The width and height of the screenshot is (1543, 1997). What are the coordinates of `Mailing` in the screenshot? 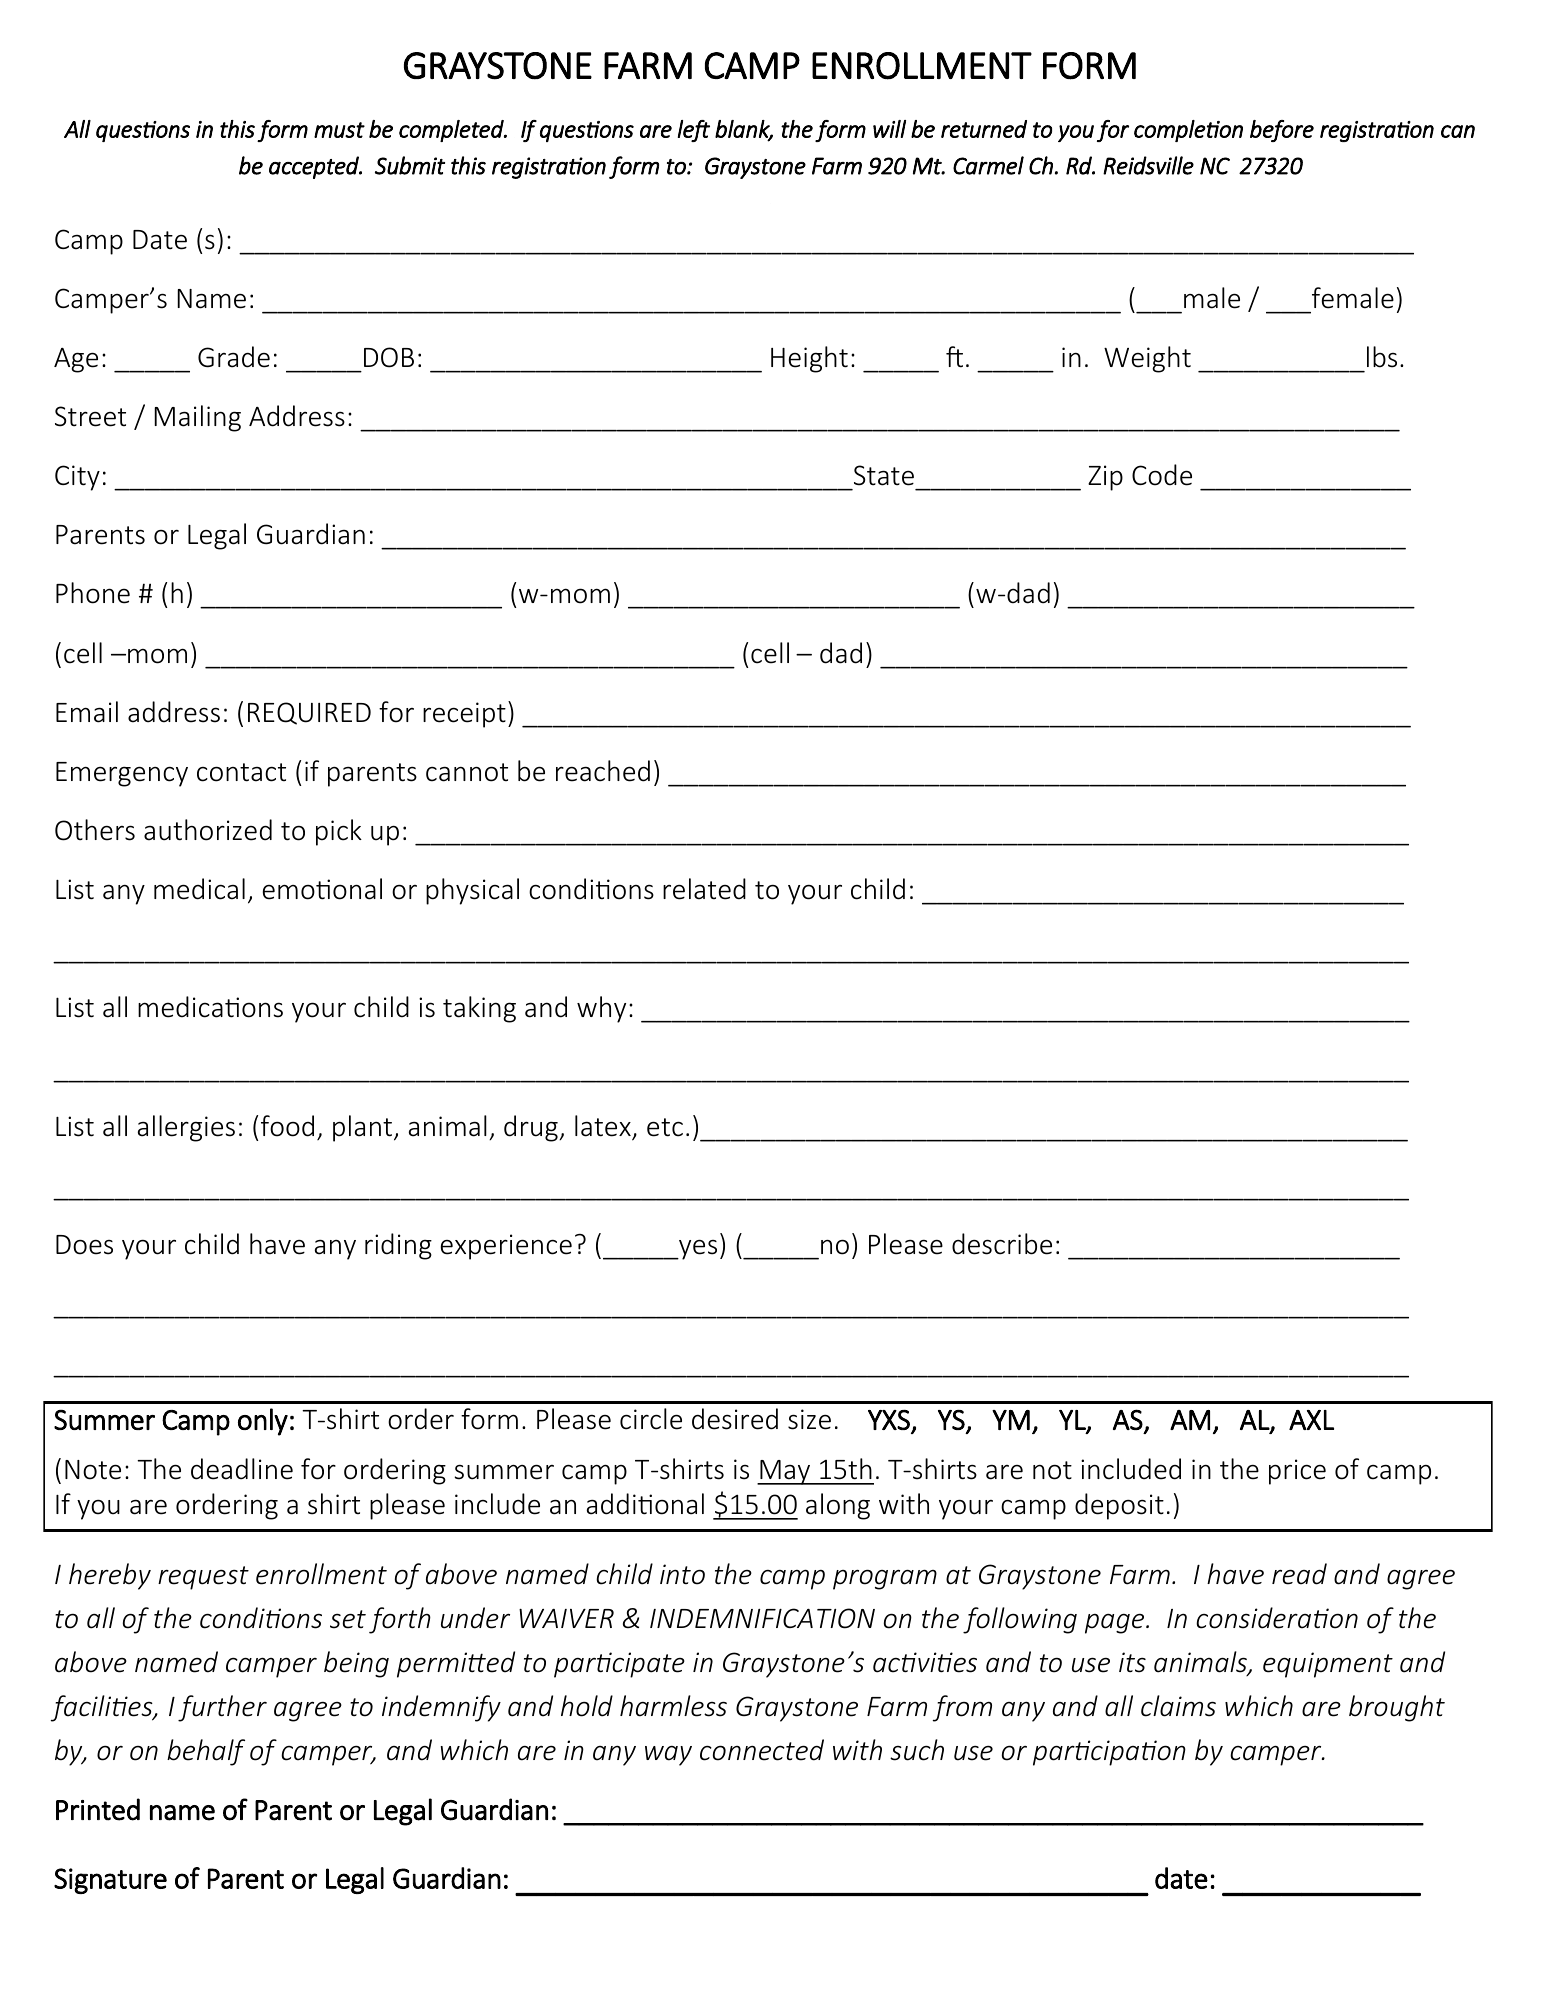 It's located at (197, 418).
